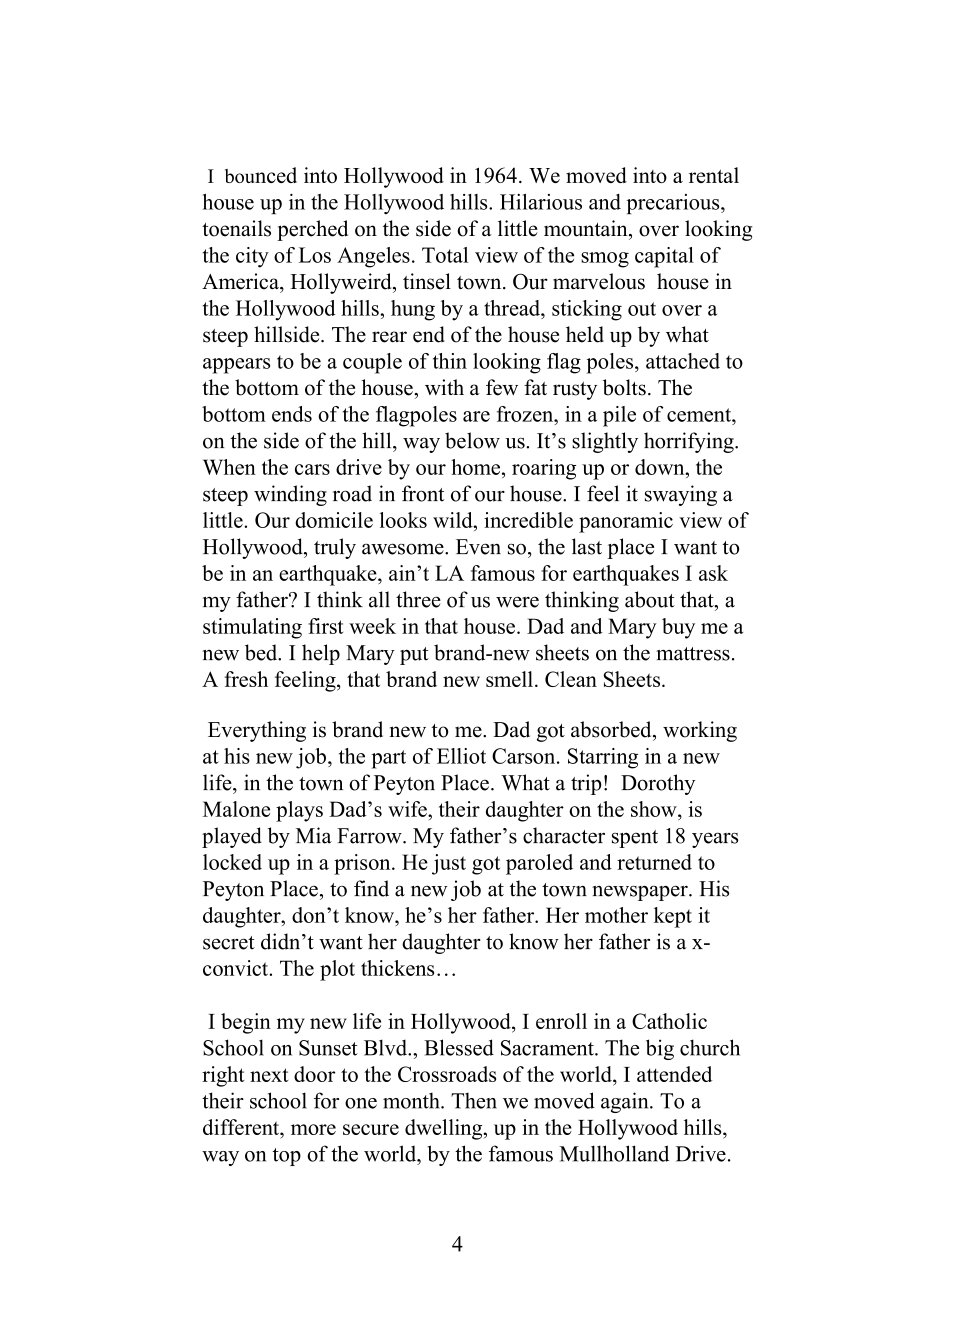 This image has height=1337, width=955. I want to click on just, so click(449, 864).
